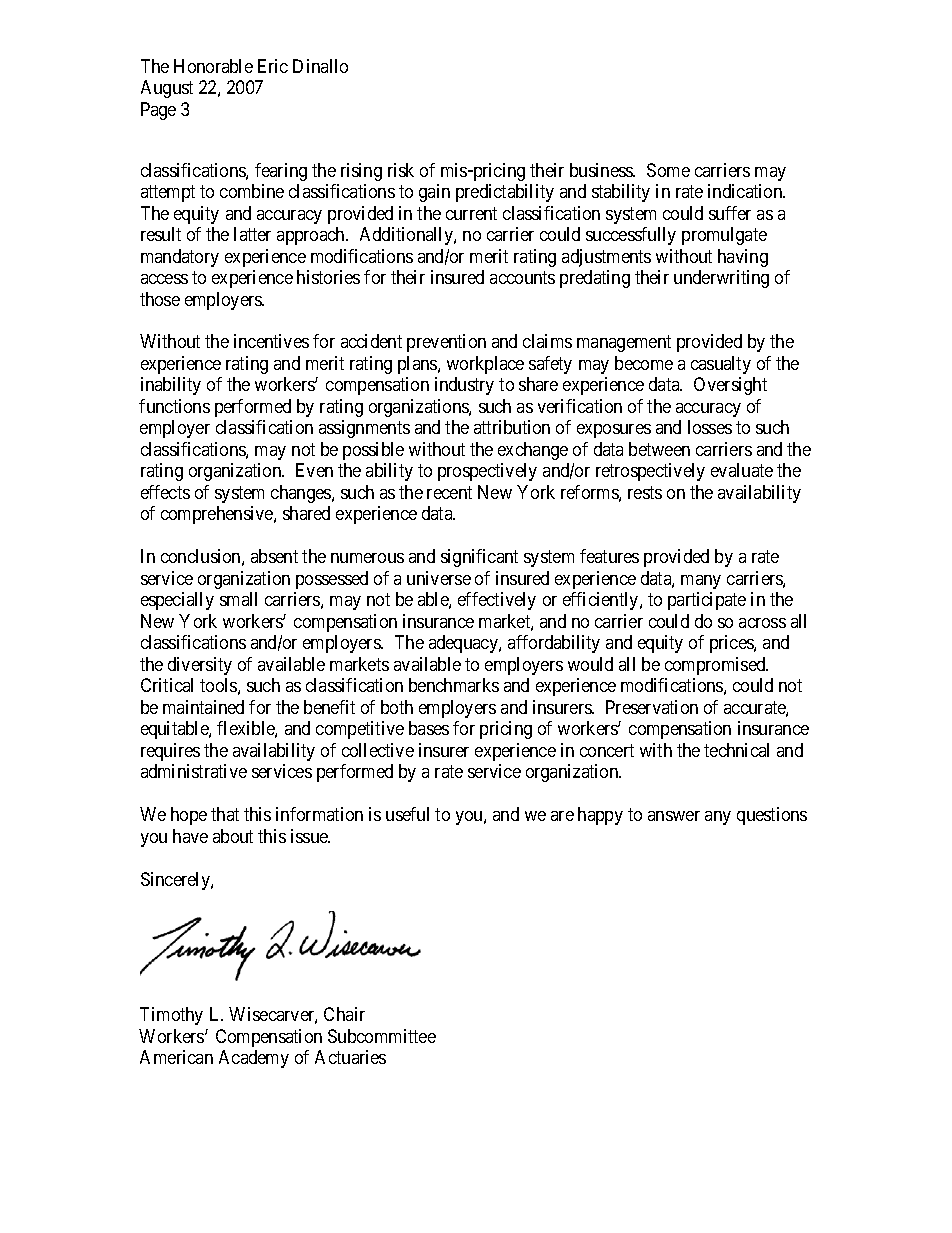 The width and height of the image is (952, 1233). I want to click on Some, so click(668, 170).
